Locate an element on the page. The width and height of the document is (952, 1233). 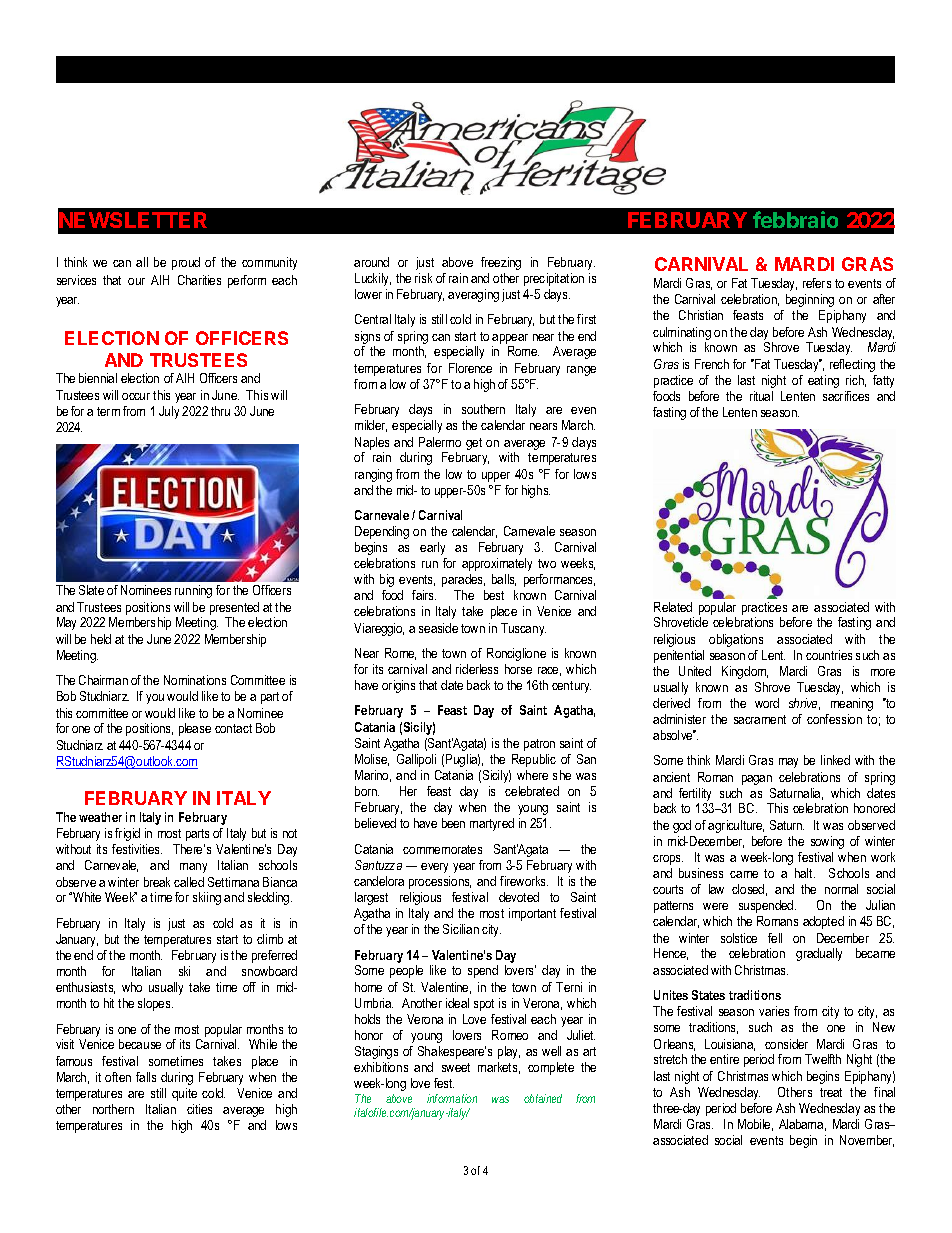
treat is located at coordinates (831, 1092).
